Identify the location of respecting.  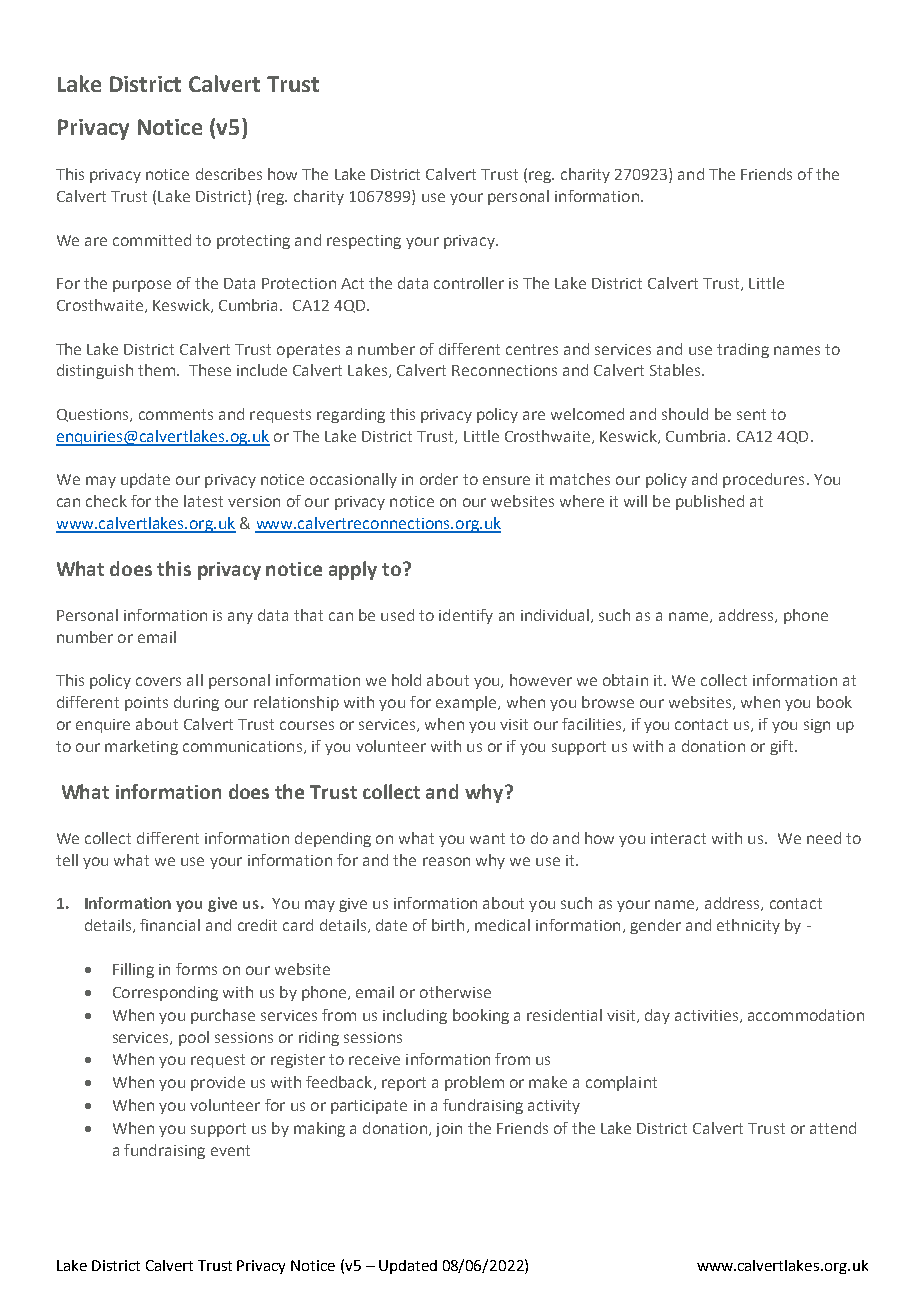
(364, 242).
